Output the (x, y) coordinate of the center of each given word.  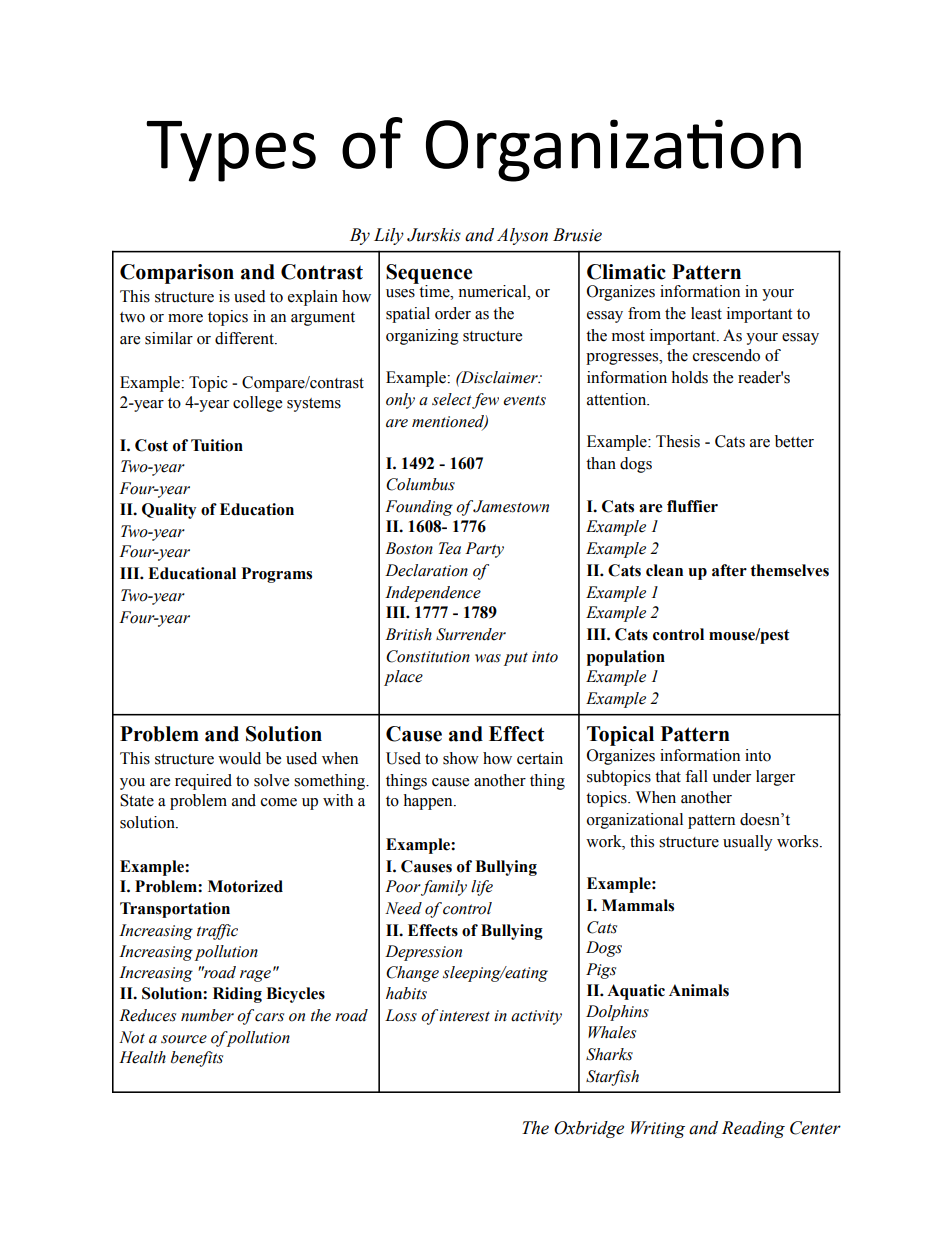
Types (231, 151)
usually (748, 843)
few (485, 401)
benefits (197, 1059)
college (257, 404)
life (482, 888)
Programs (277, 575)
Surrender (471, 634)
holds (689, 377)
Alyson (522, 236)
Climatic (626, 272)
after (729, 570)
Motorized (245, 886)
